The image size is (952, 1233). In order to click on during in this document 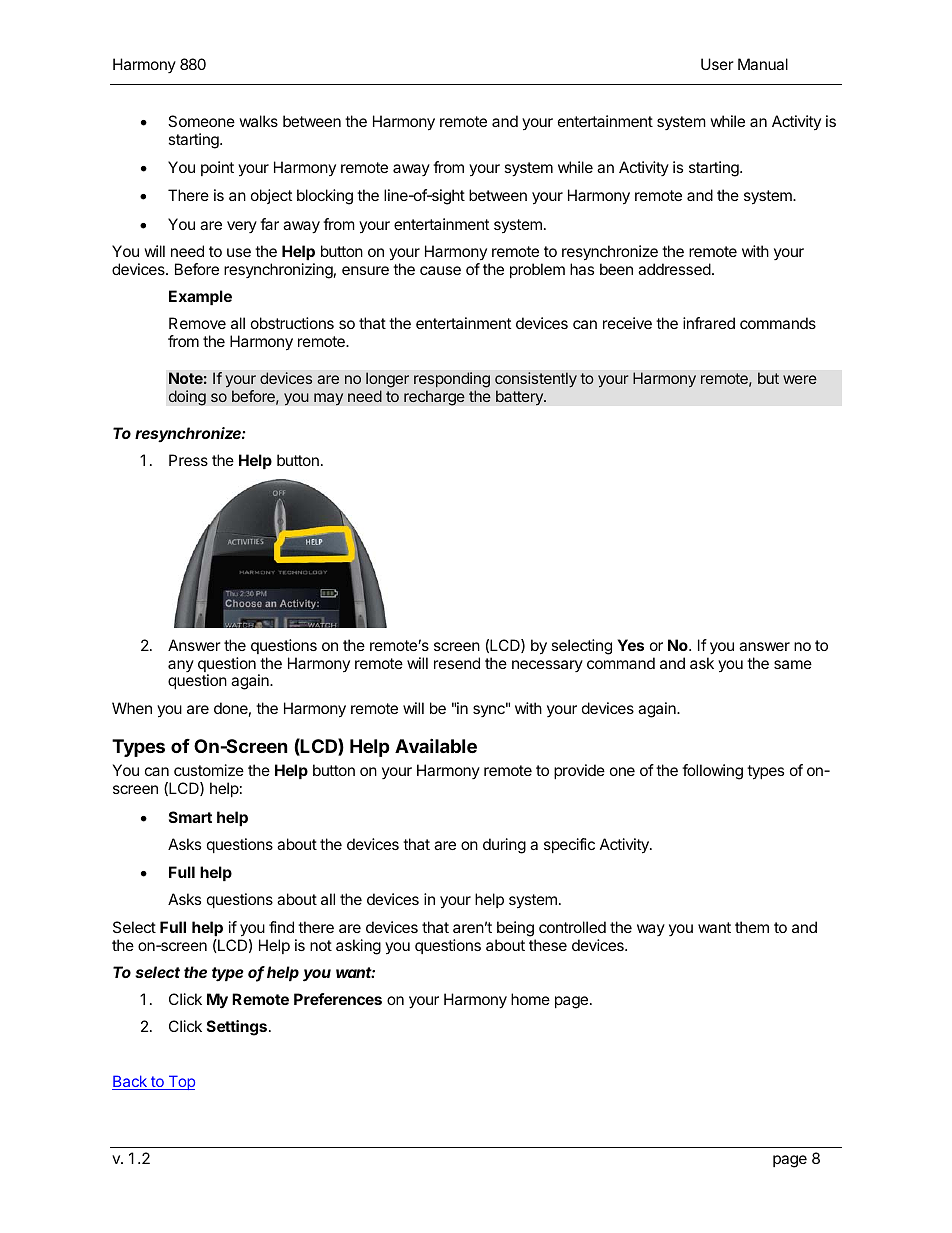, I will do `click(504, 846)`.
